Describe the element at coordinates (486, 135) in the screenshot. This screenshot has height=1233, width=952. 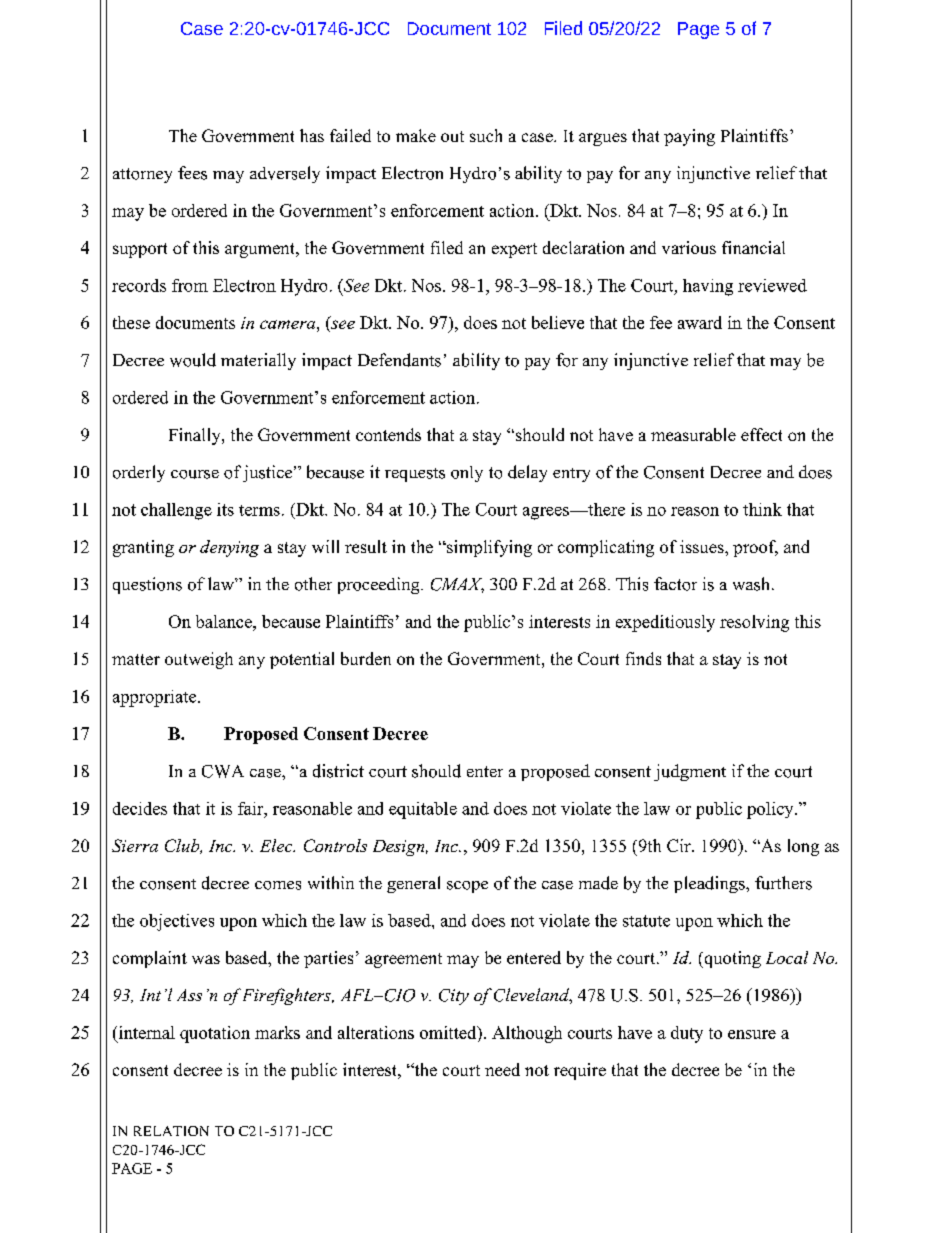
I see `such` at that location.
